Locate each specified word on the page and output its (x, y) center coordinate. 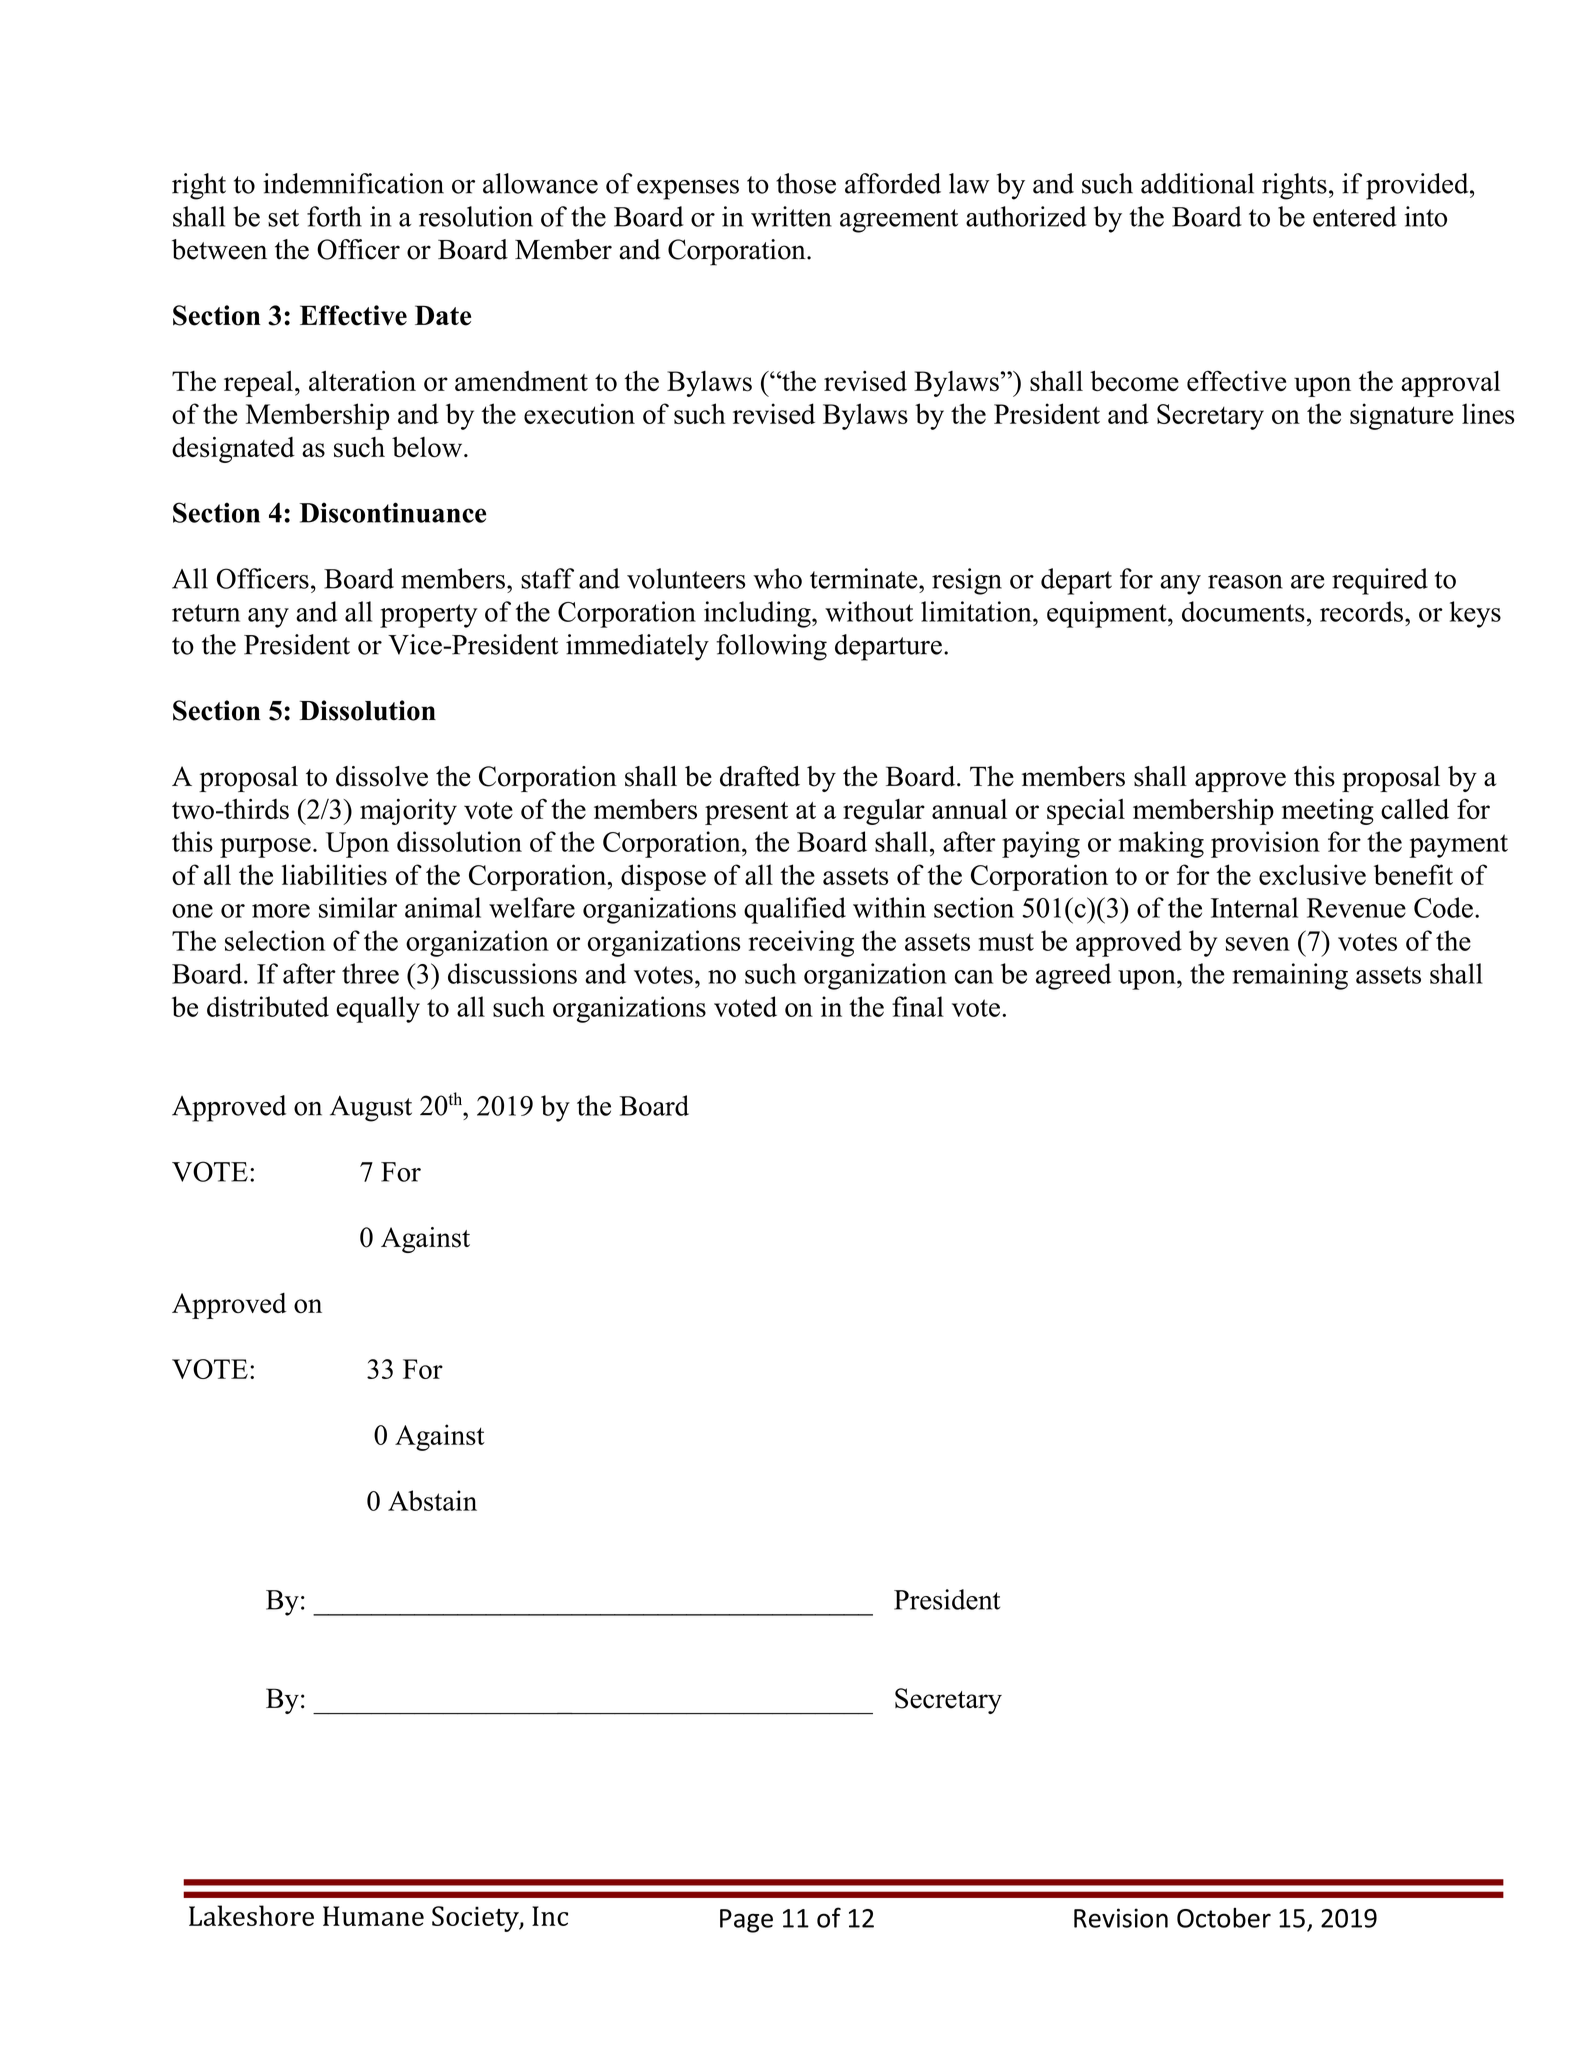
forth (334, 216)
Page (746, 1921)
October (1224, 1918)
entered (1354, 216)
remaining (1290, 976)
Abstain (432, 1500)
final (918, 1006)
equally (378, 1009)
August (371, 1109)
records (1361, 611)
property (429, 616)
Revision (1121, 1918)
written (791, 216)
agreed (1073, 976)
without (869, 611)
